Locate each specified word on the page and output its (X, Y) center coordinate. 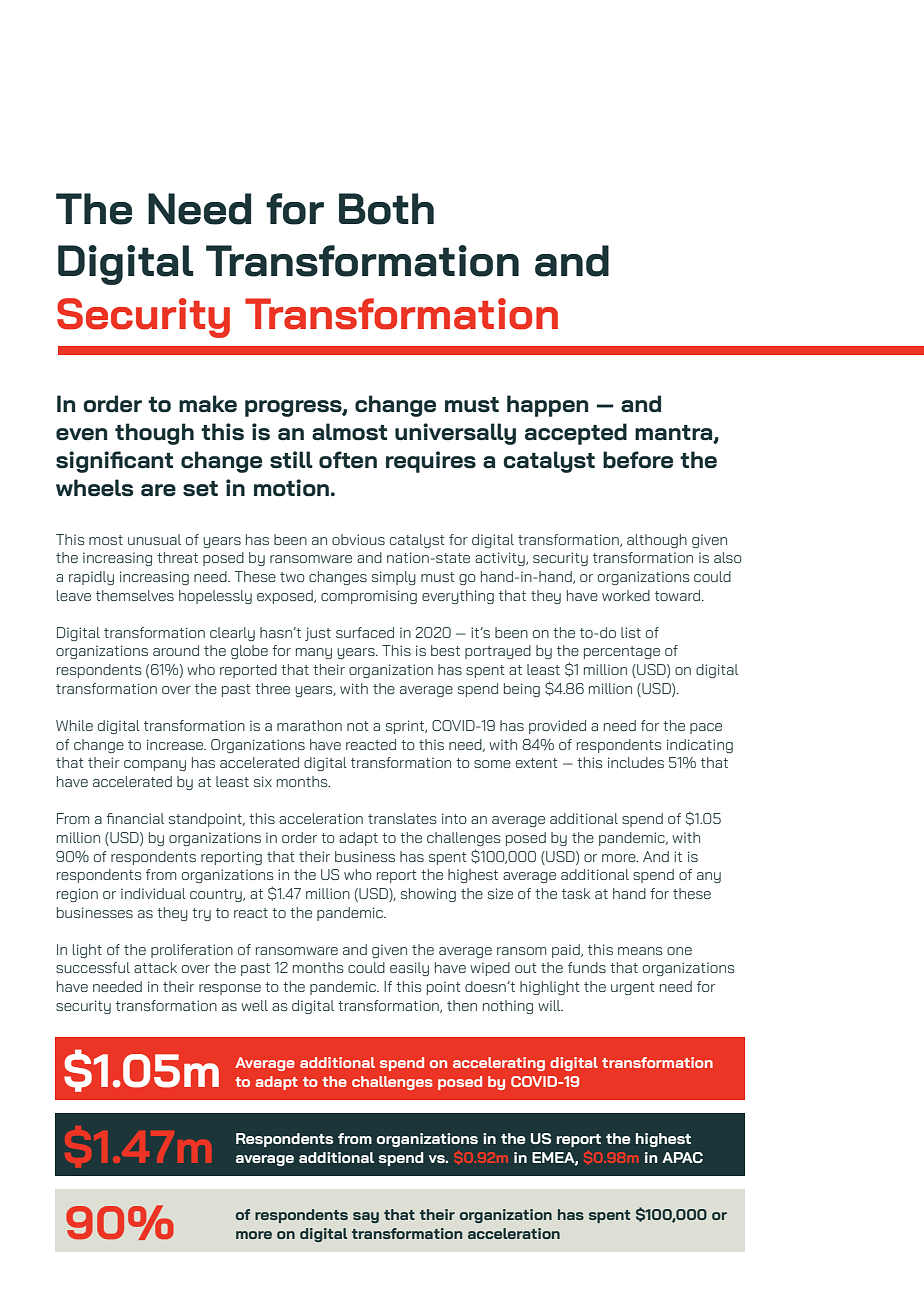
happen (547, 406)
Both (386, 209)
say (366, 1217)
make (208, 403)
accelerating (499, 1064)
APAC (682, 1157)
